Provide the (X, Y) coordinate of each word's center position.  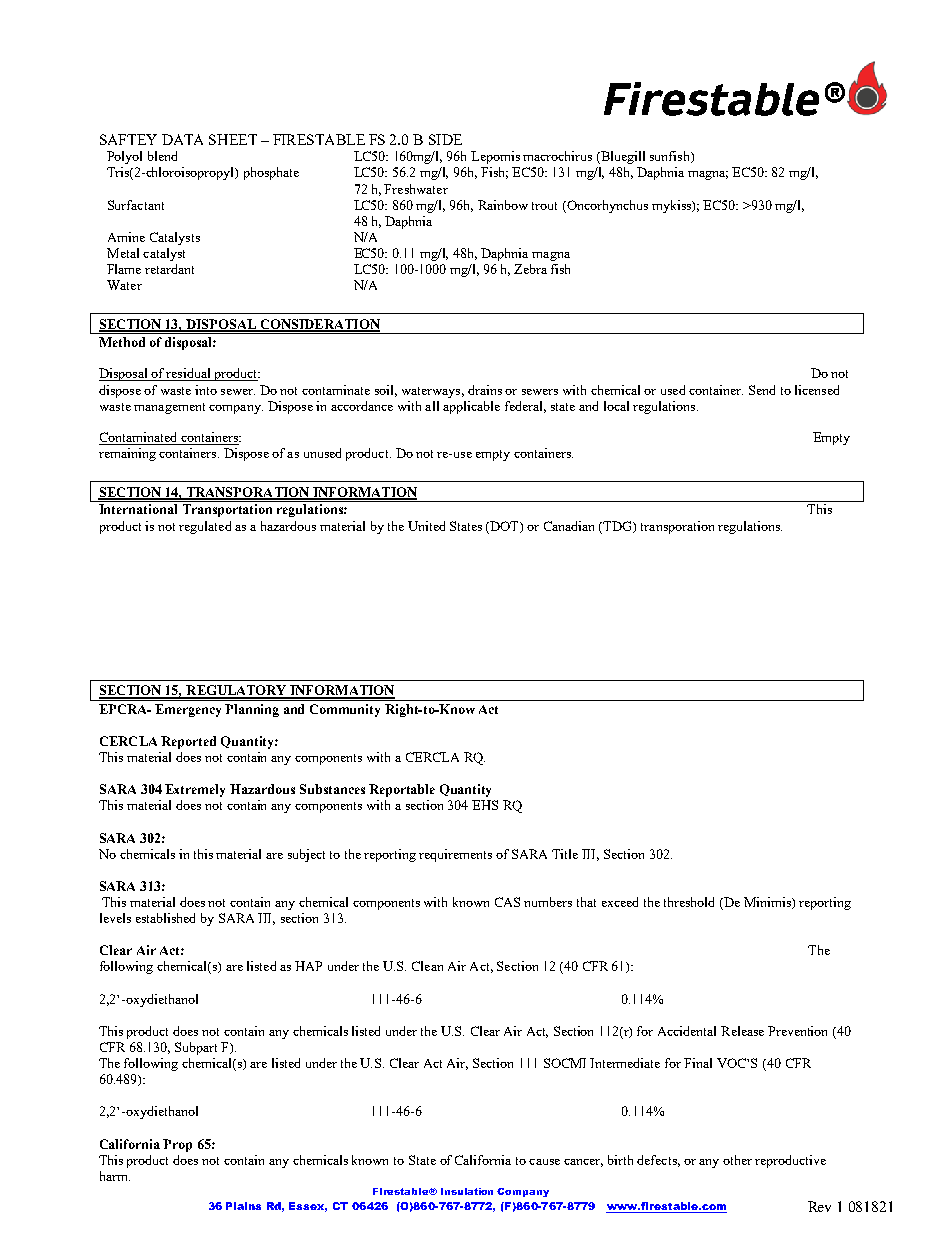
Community (345, 710)
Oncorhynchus (606, 206)
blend (162, 156)
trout (544, 206)
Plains (243, 1206)
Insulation (467, 1191)
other (737, 1160)
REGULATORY (236, 691)
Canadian (569, 526)
